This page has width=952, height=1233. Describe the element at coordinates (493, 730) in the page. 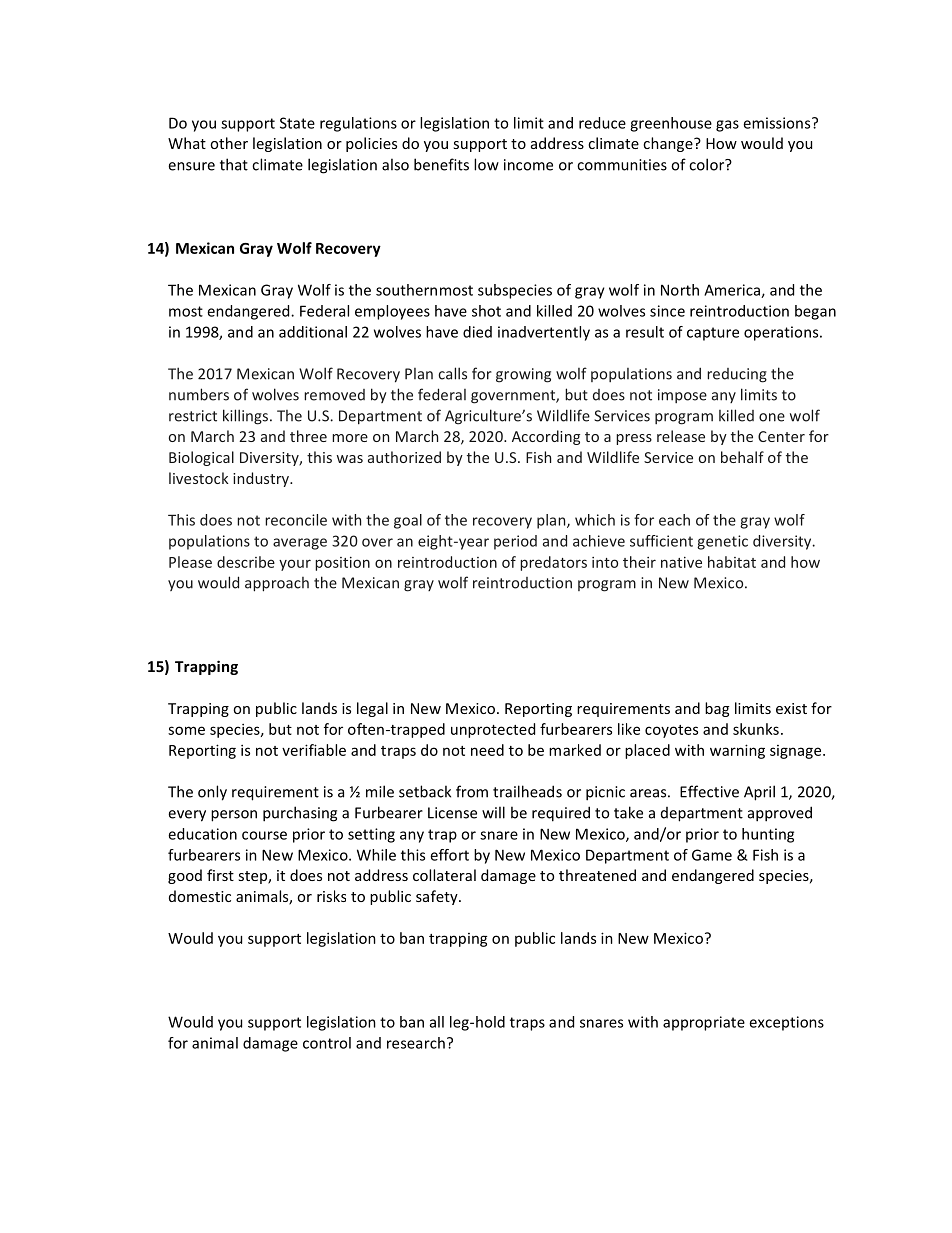

I see `unprotected` at that location.
